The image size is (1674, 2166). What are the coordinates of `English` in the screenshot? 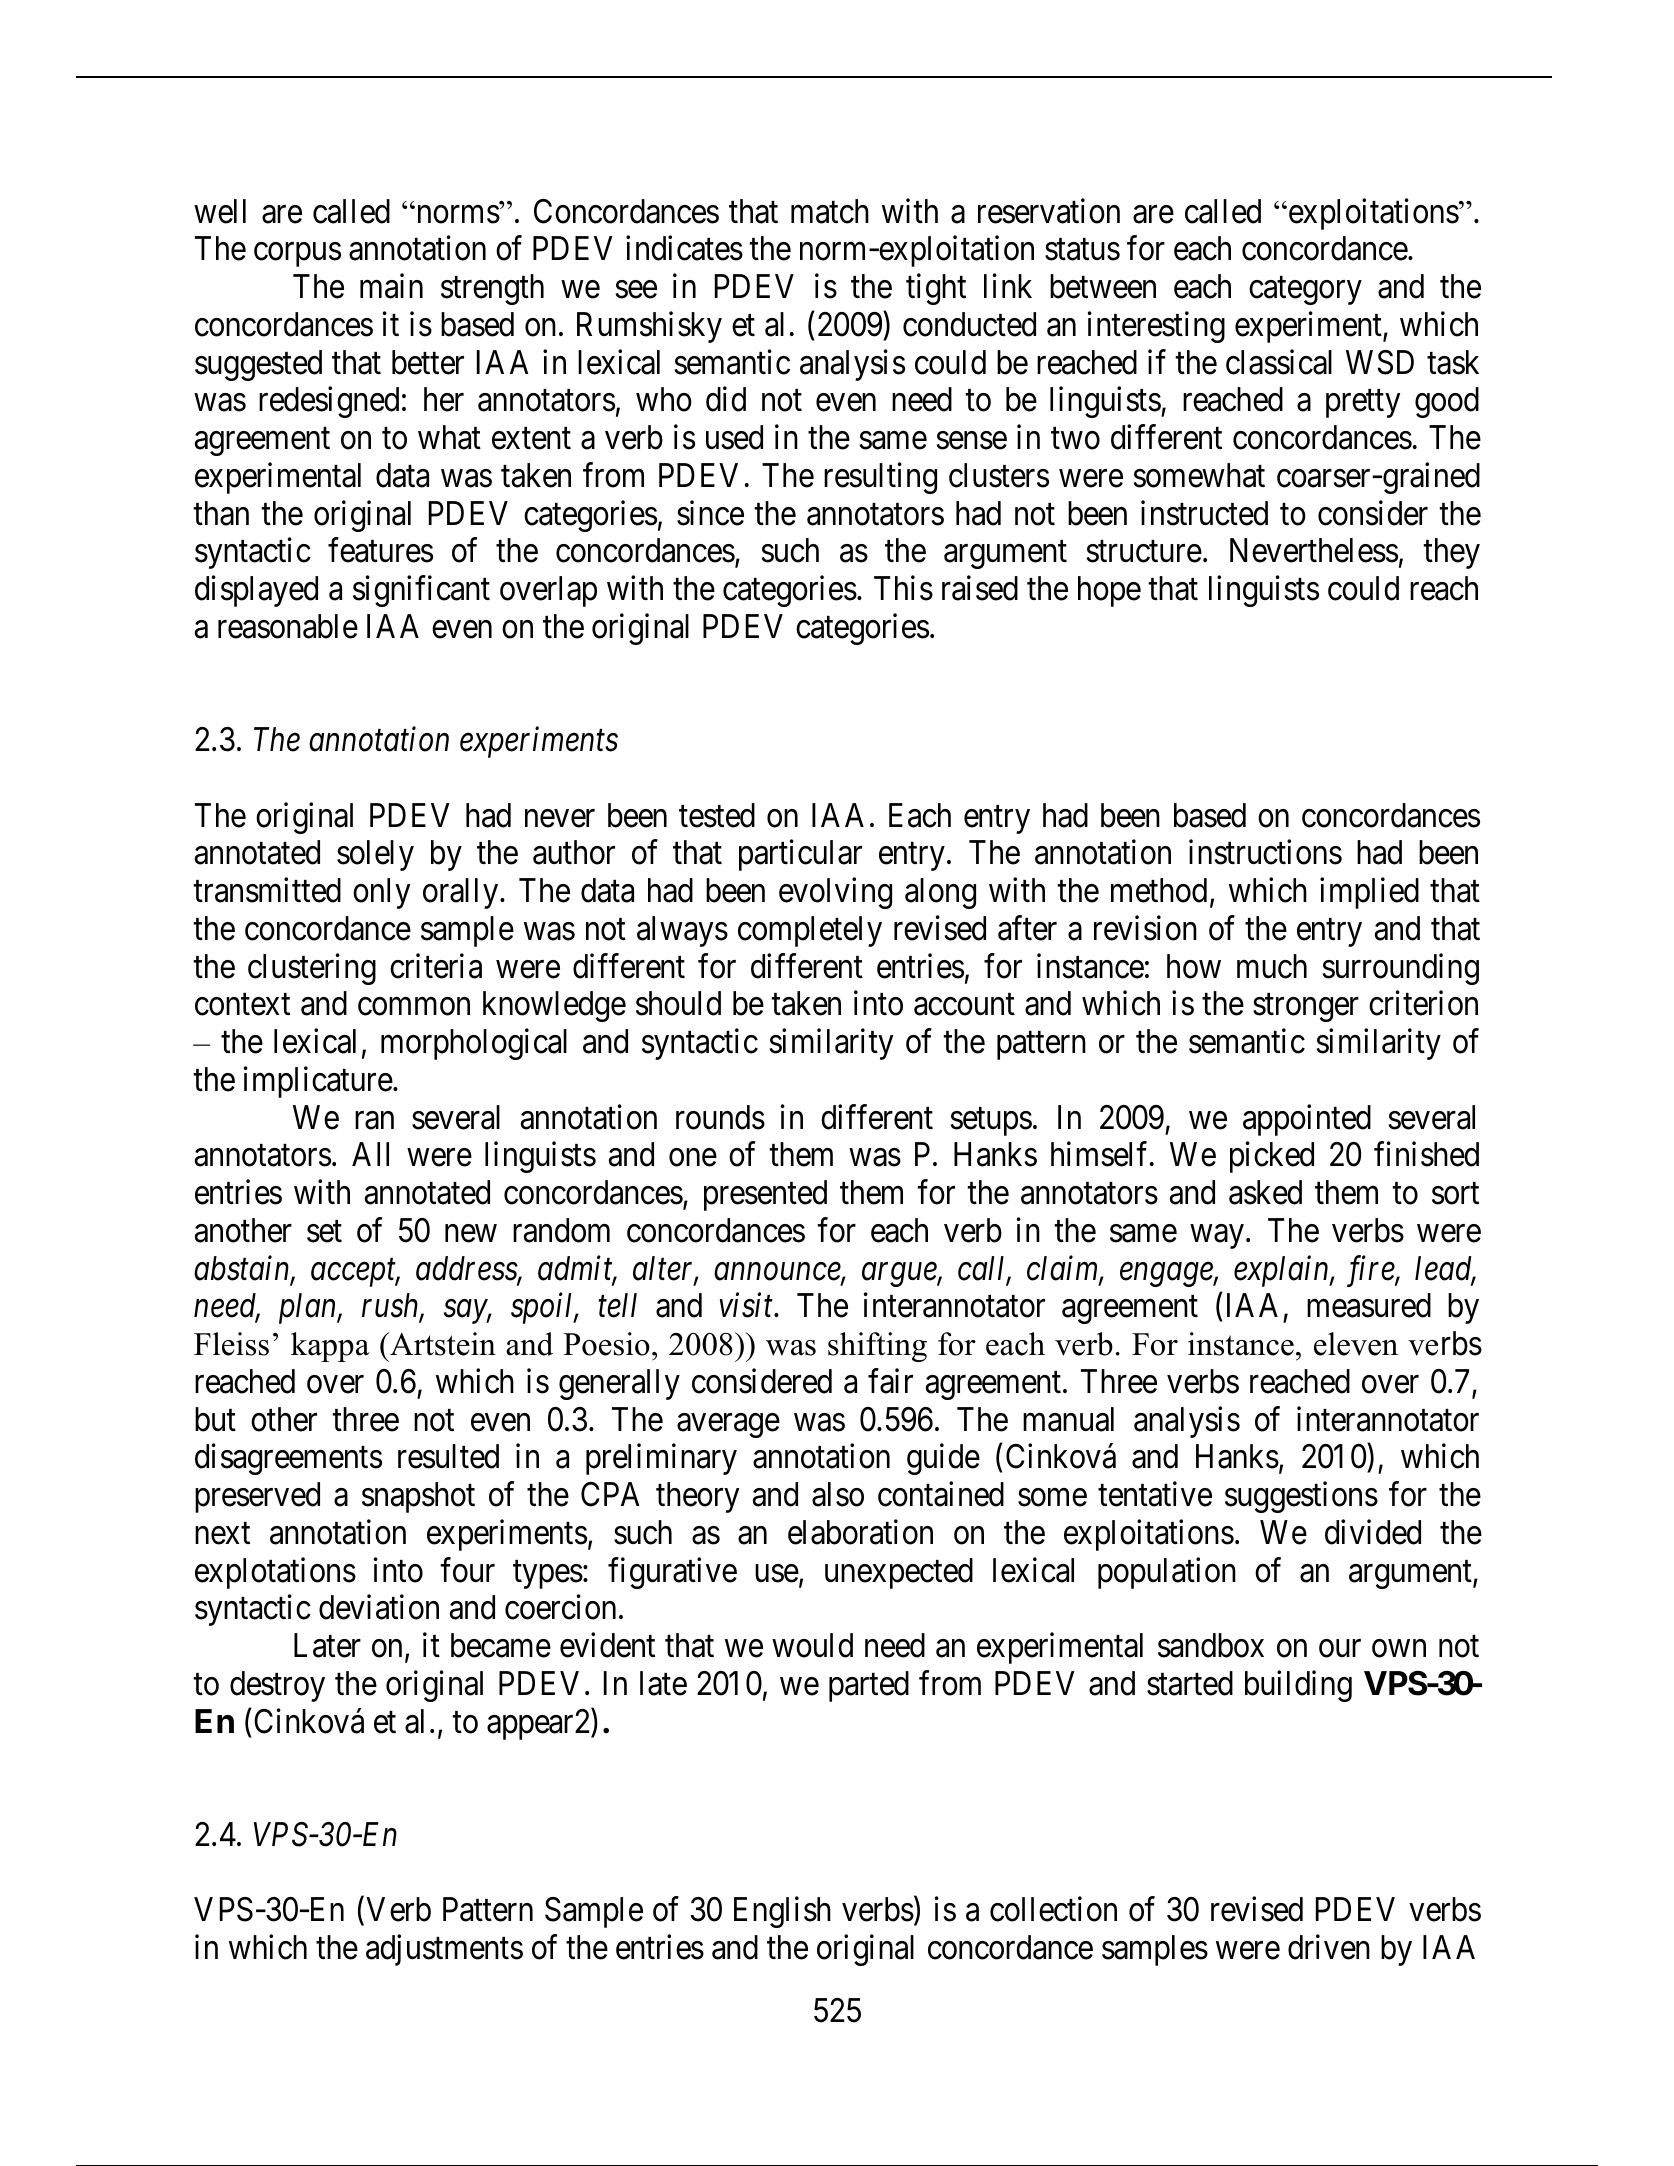 It's located at (782, 1912).
